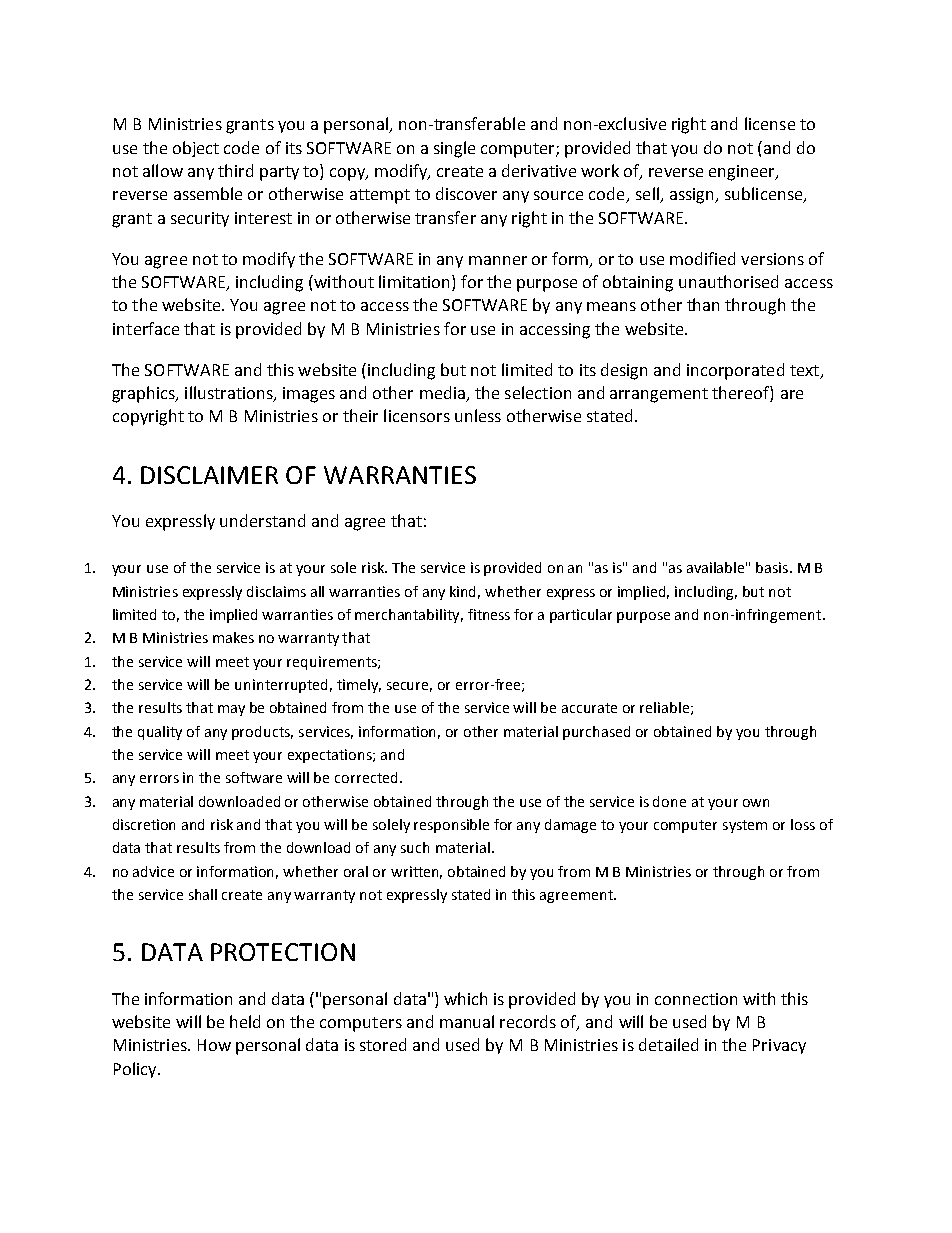 The image size is (952, 1233). Describe the element at coordinates (466, 193) in the document. I see `discover` at that location.
